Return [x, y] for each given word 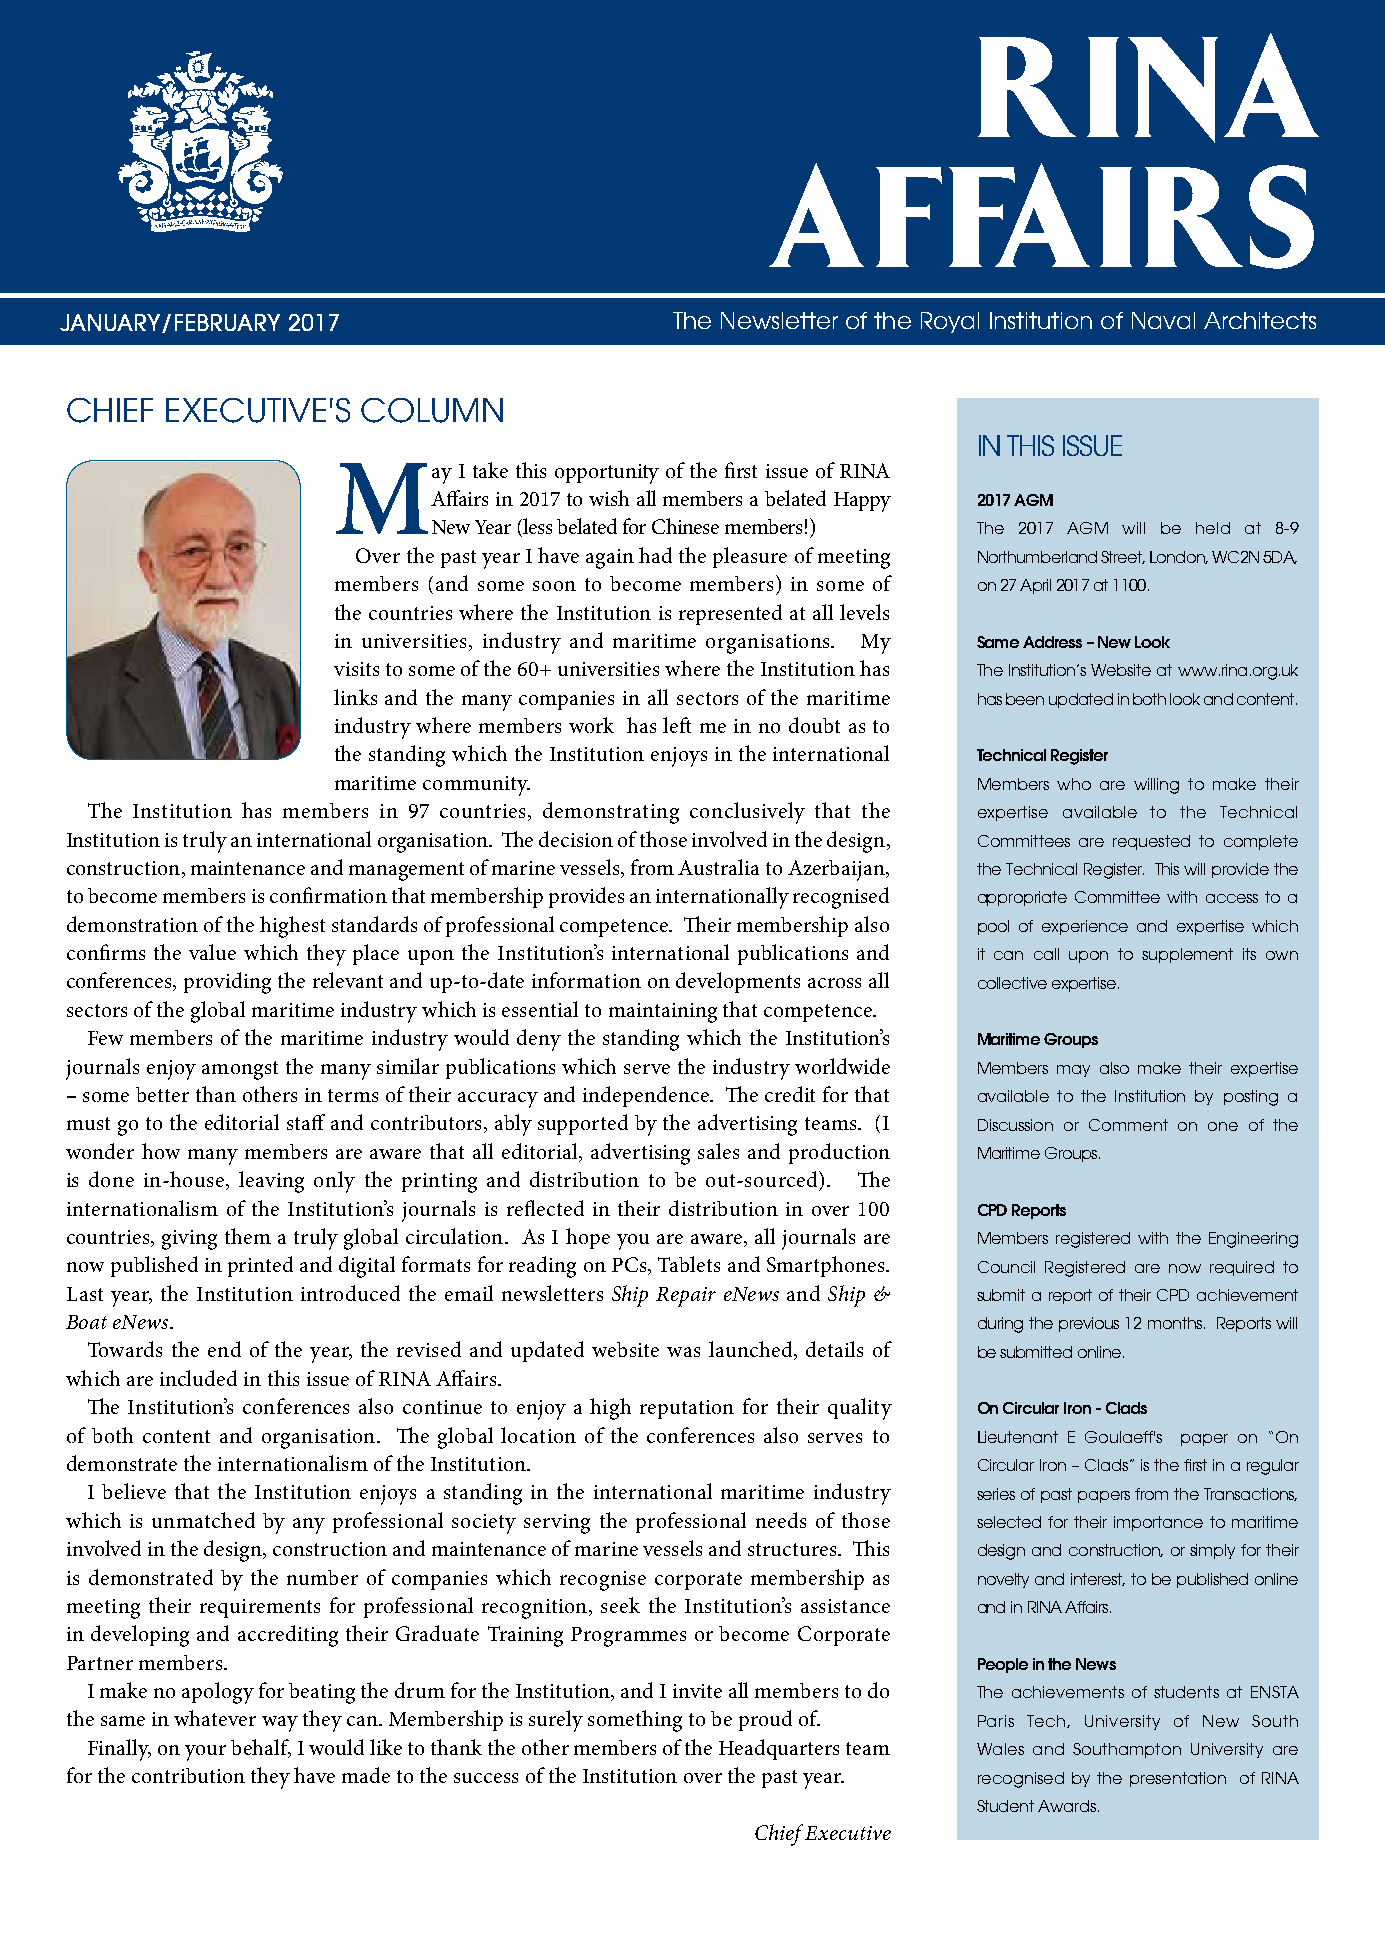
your [205, 1753]
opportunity [607, 474]
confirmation [328, 895]
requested [1151, 842]
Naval [1163, 320]
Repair [686, 1297]
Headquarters [779, 1749]
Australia [718, 867]
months [1176, 1323]
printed [260, 1266]
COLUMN [432, 410]
